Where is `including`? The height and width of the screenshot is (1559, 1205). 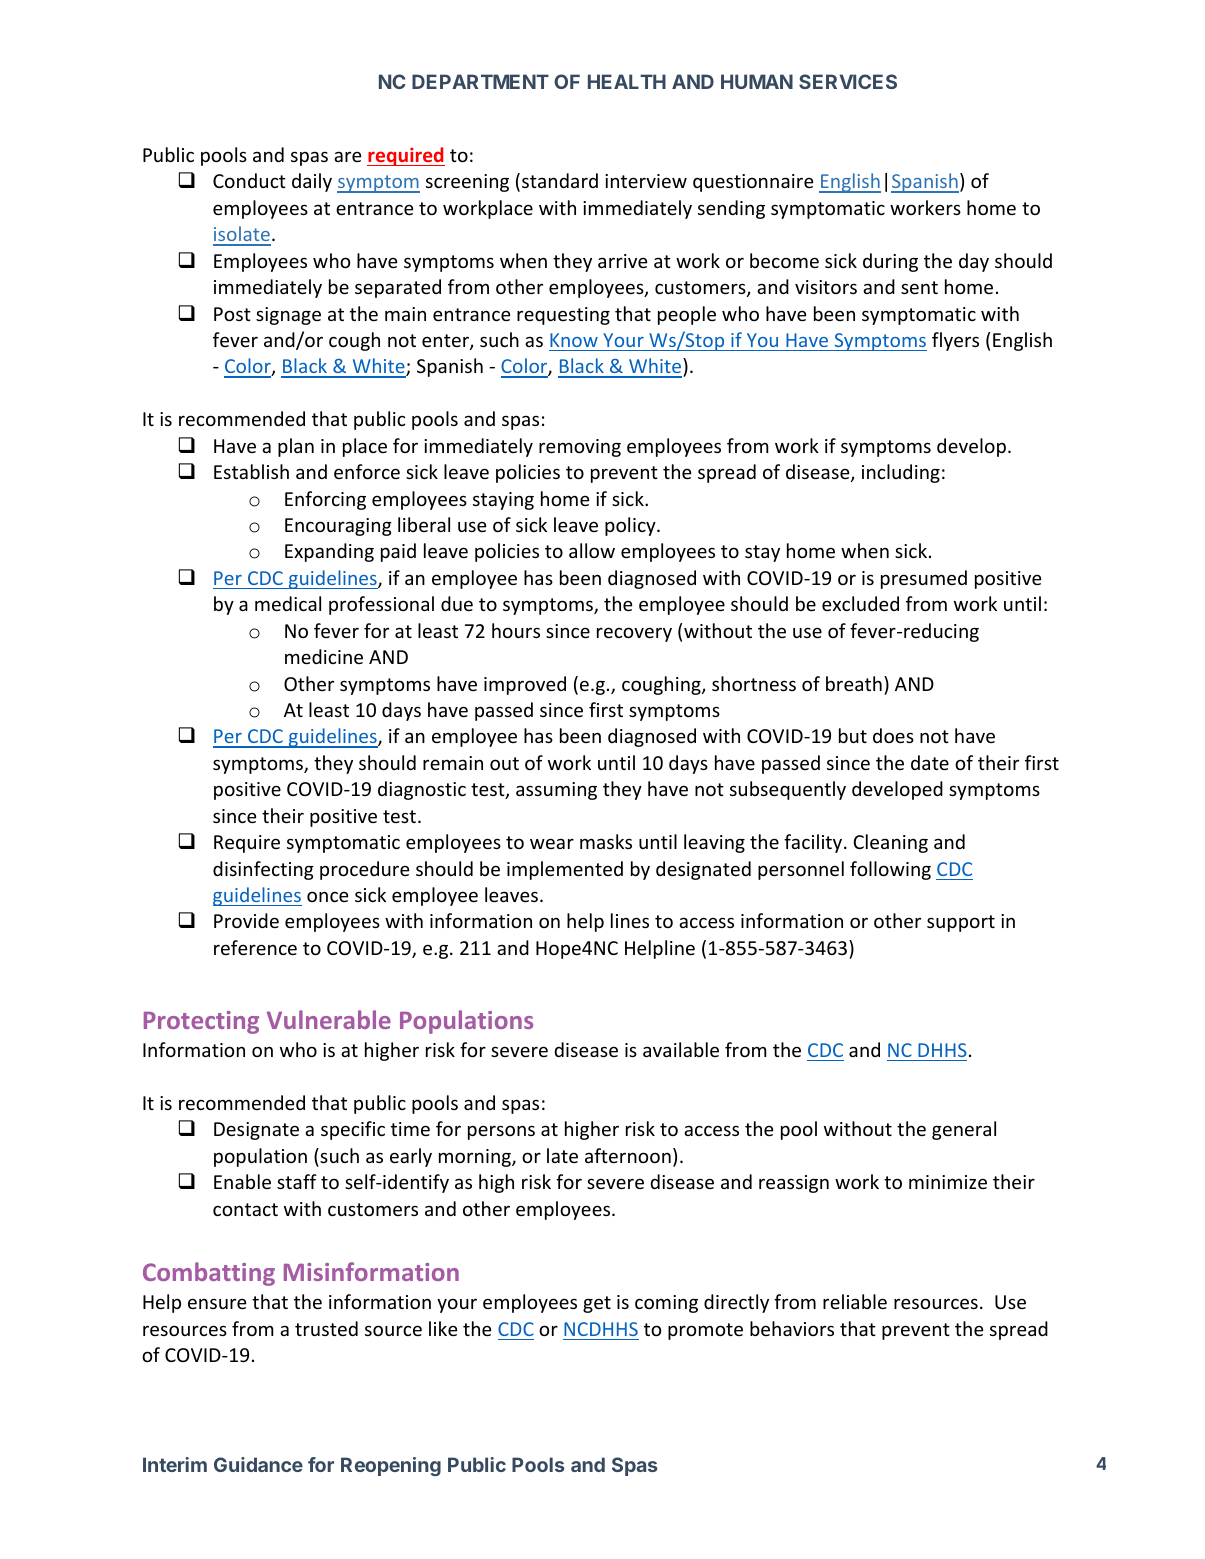 including is located at coordinates (901, 473).
